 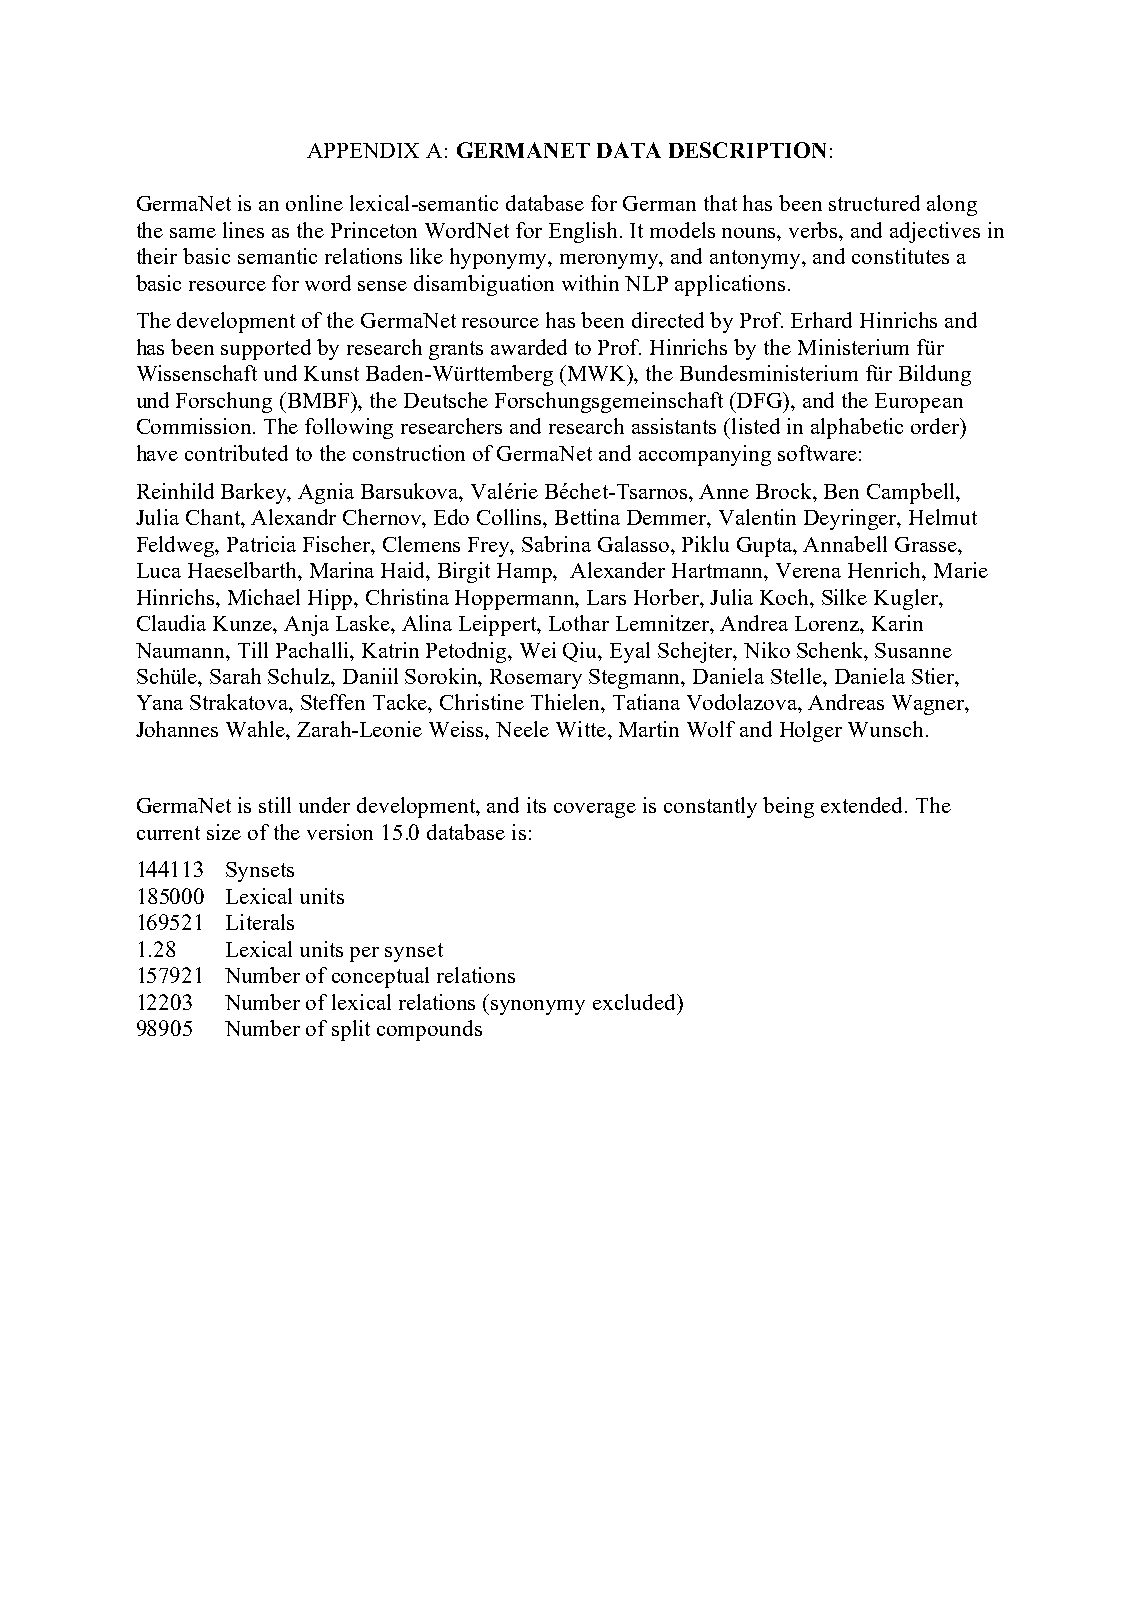 What do you see at coordinates (351, 1030) in the document?
I see `split` at bounding box center [351, 1030].
